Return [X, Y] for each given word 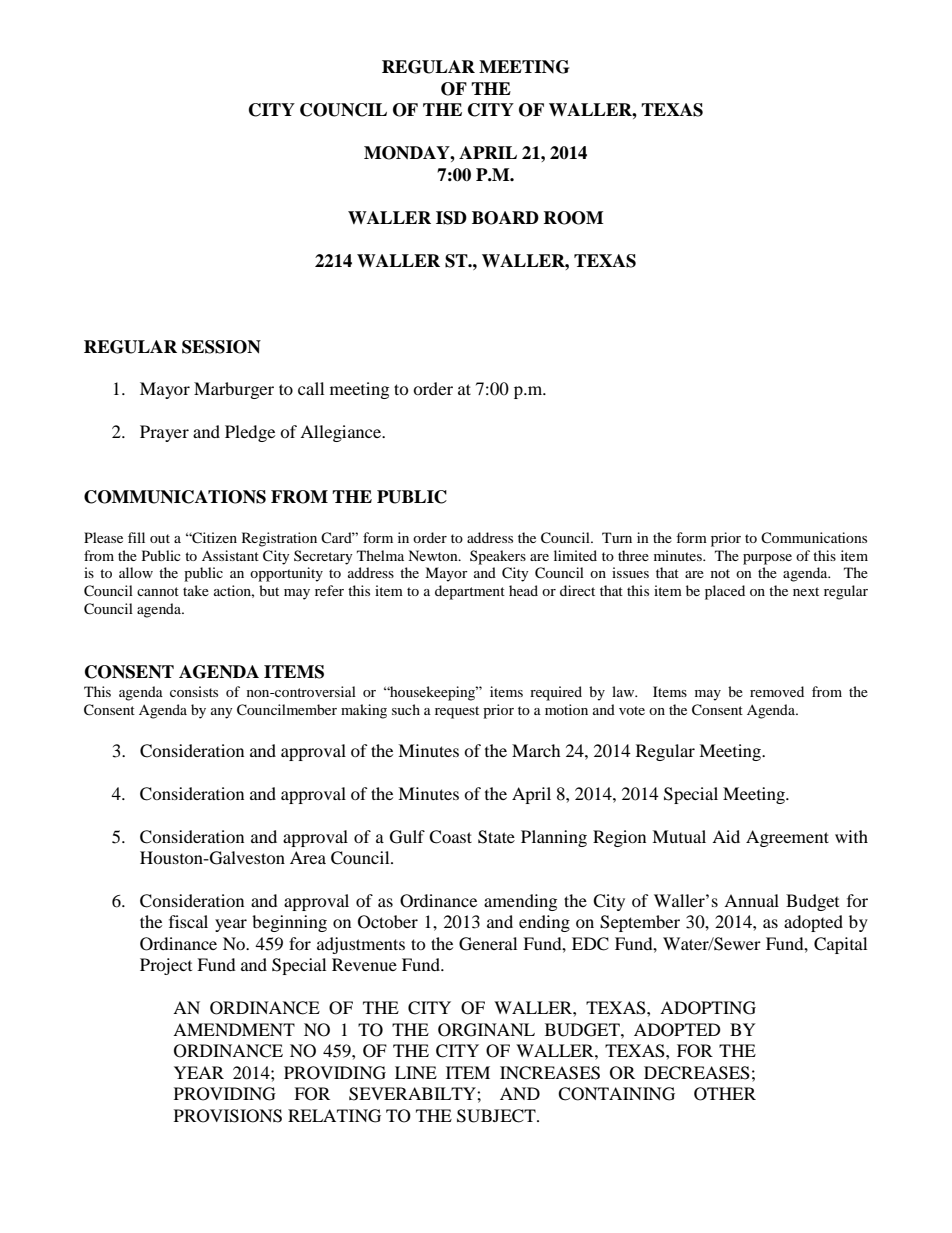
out [160, 538]
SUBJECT [497, 1116]
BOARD [505, 218]
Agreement [787, 838]
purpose [767, 559]
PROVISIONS [228, 1116]
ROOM [573, 218]
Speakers [498, 557]
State [496, 837]
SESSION [221, 347]
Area [308, 857]
